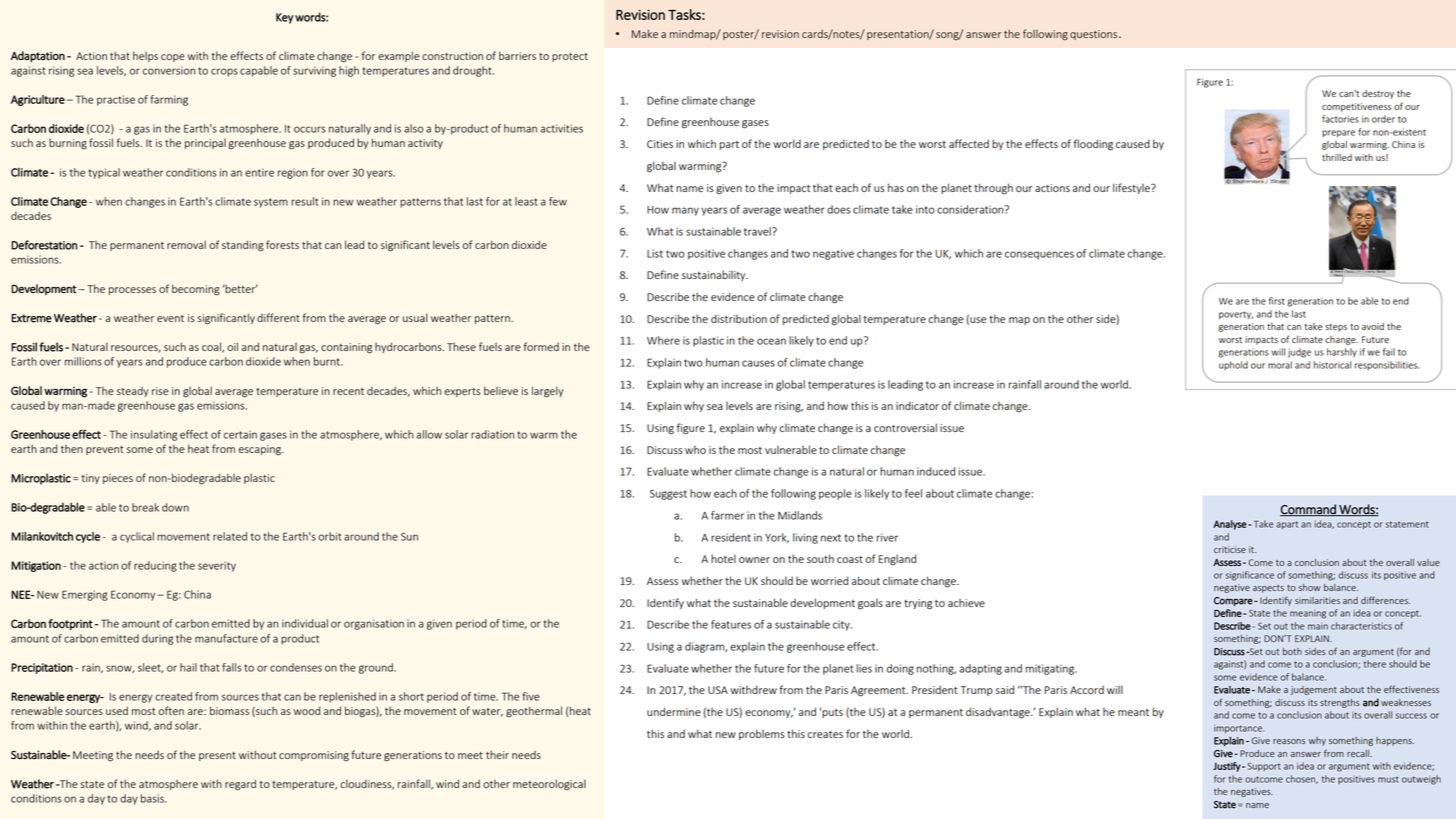 This image has height=819, width=1456. What do you see at coordinates (1337, 157) in the image?
I see `thrilled` at bounding box center [1337, 157].
